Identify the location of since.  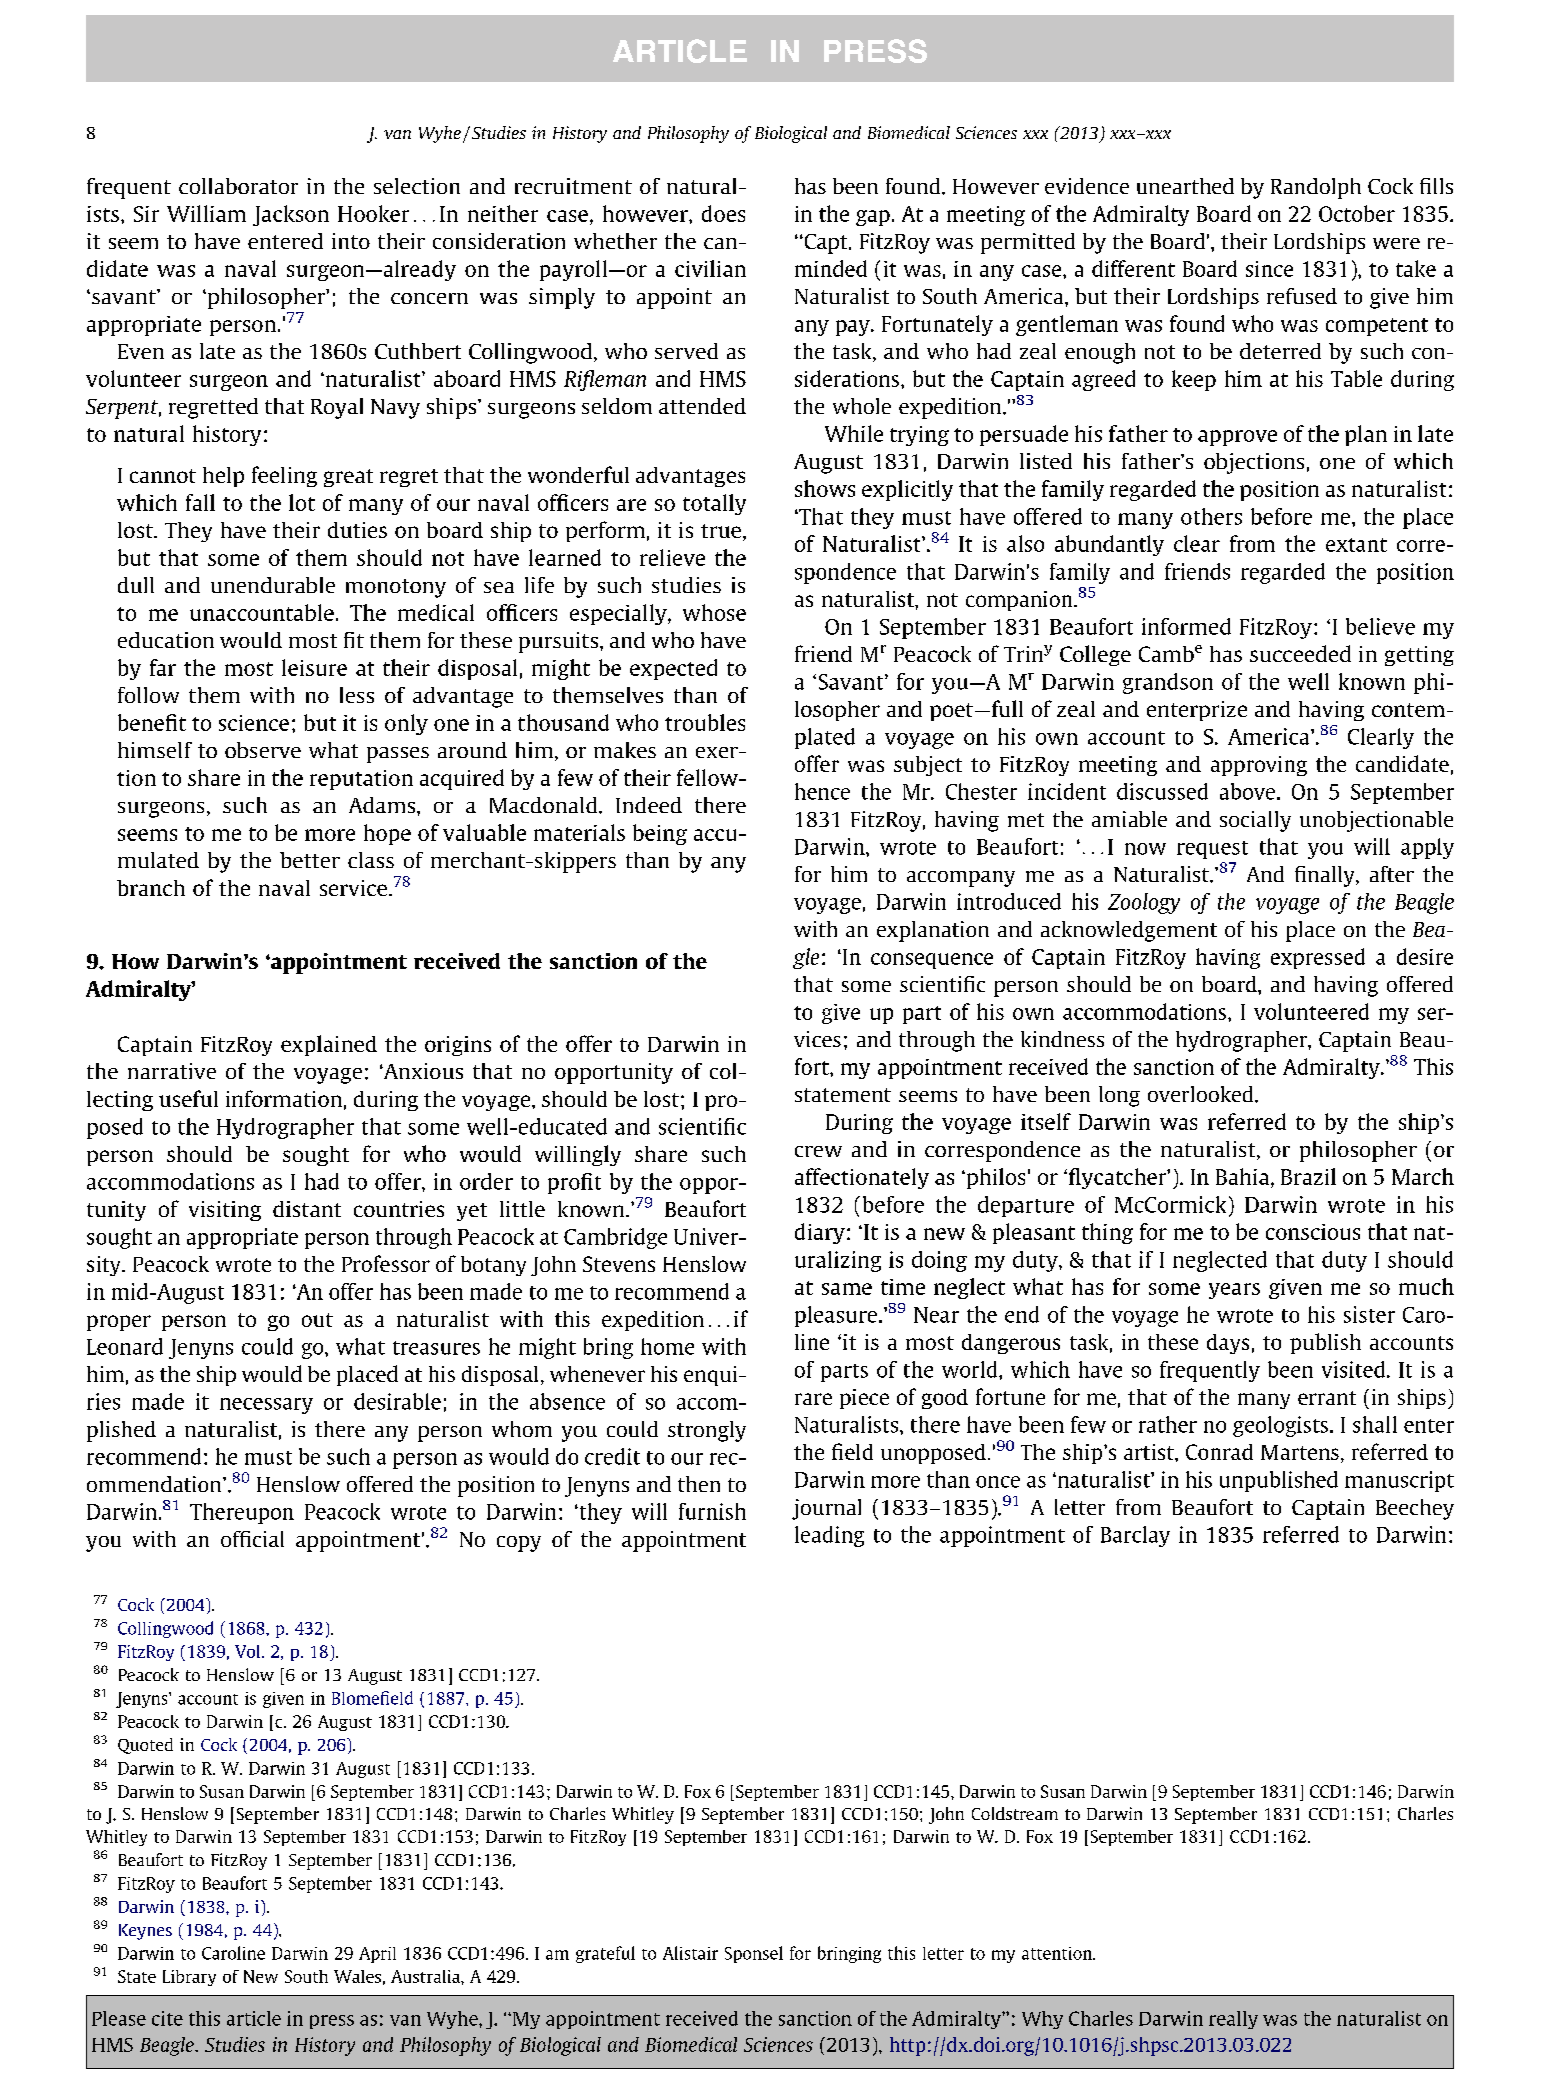
(1269, 269).
